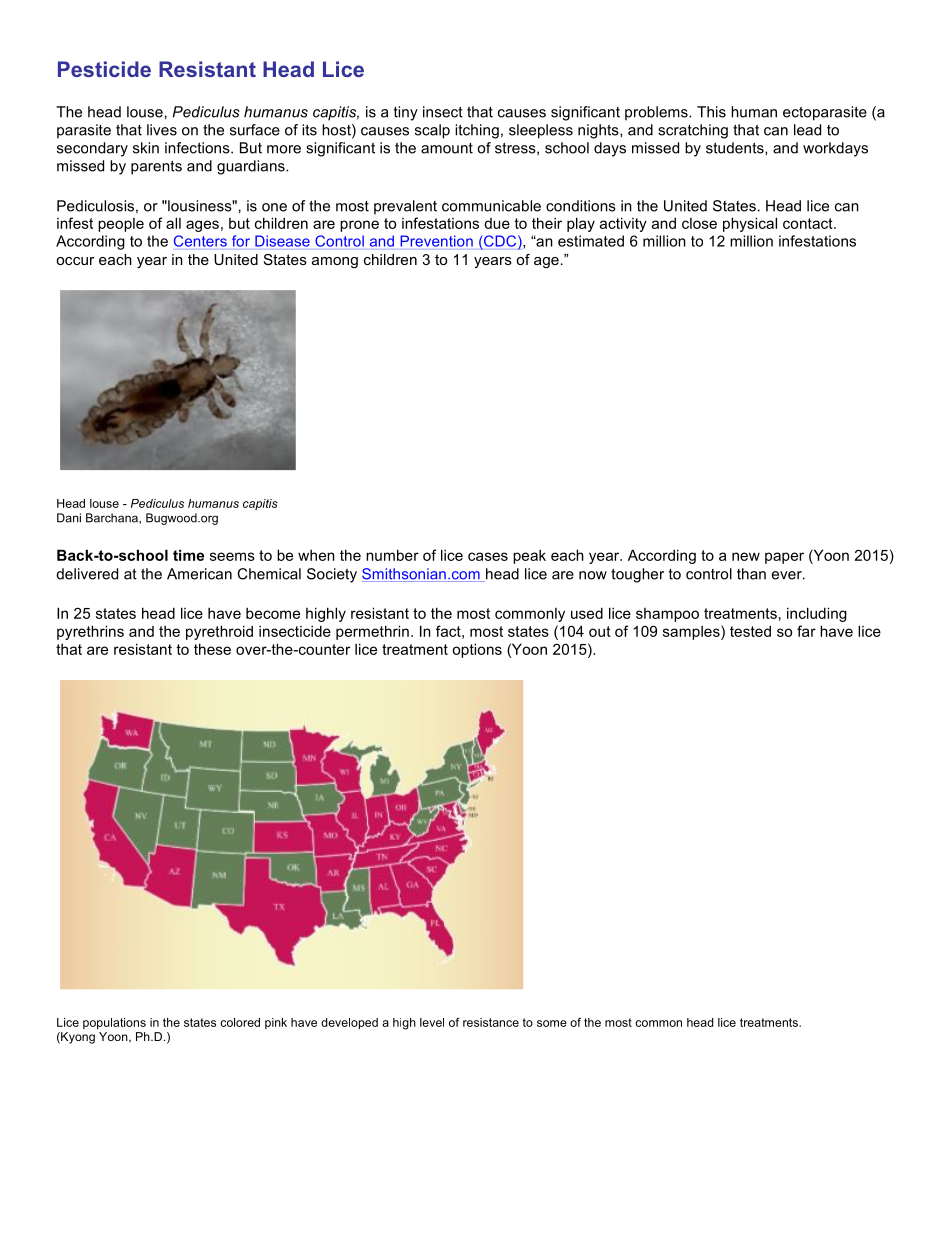 This screenshot has width=952, height=1233. I want to click on new, so click(746, 556).
